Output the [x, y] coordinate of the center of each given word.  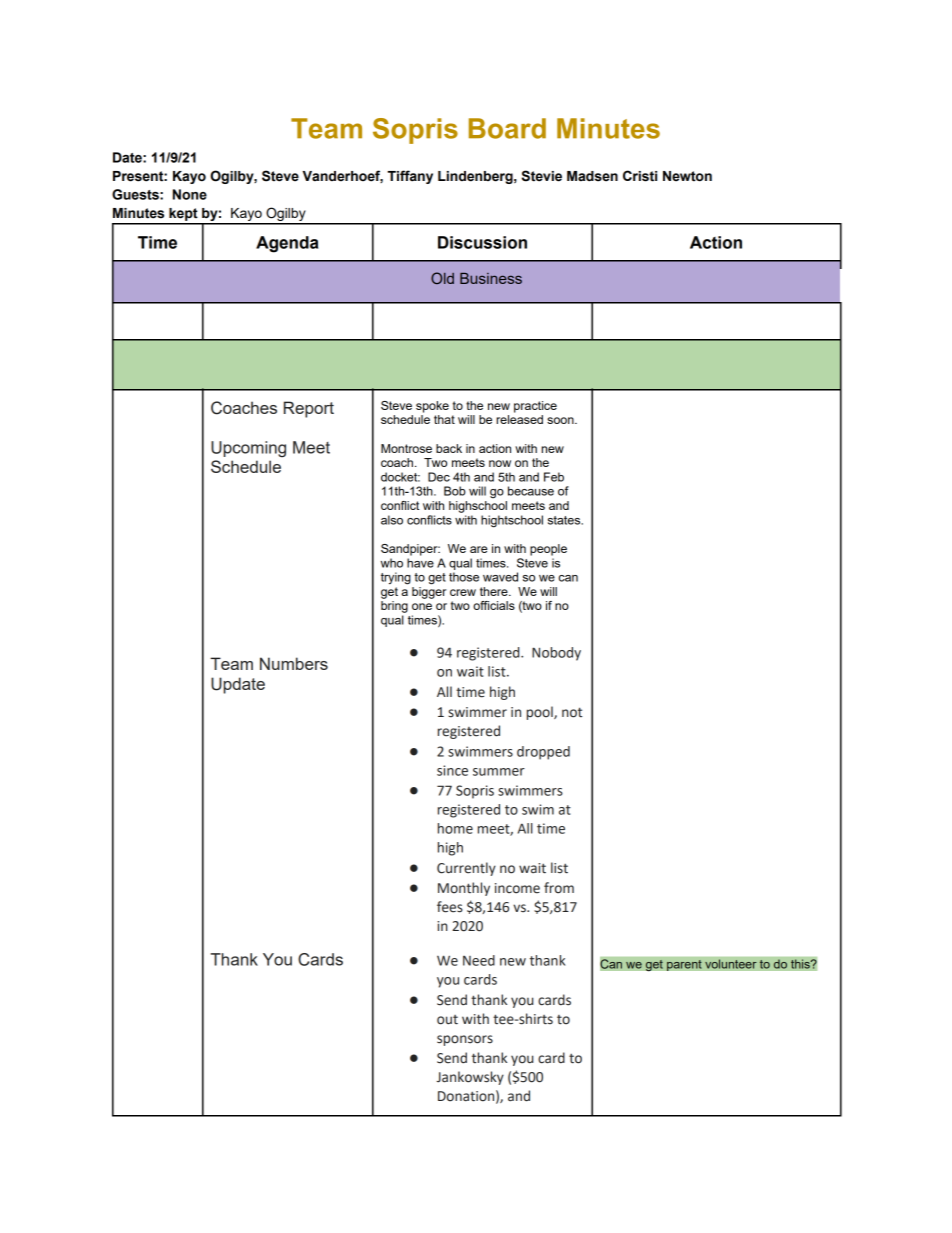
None [190, 194]
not [572, 712]
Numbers [294, 663]
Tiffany [410, 177]
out [447, 1020]
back [449, 448]
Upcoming [248, 449]
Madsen [592, 176]
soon [561, 420]
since [452, 770]
